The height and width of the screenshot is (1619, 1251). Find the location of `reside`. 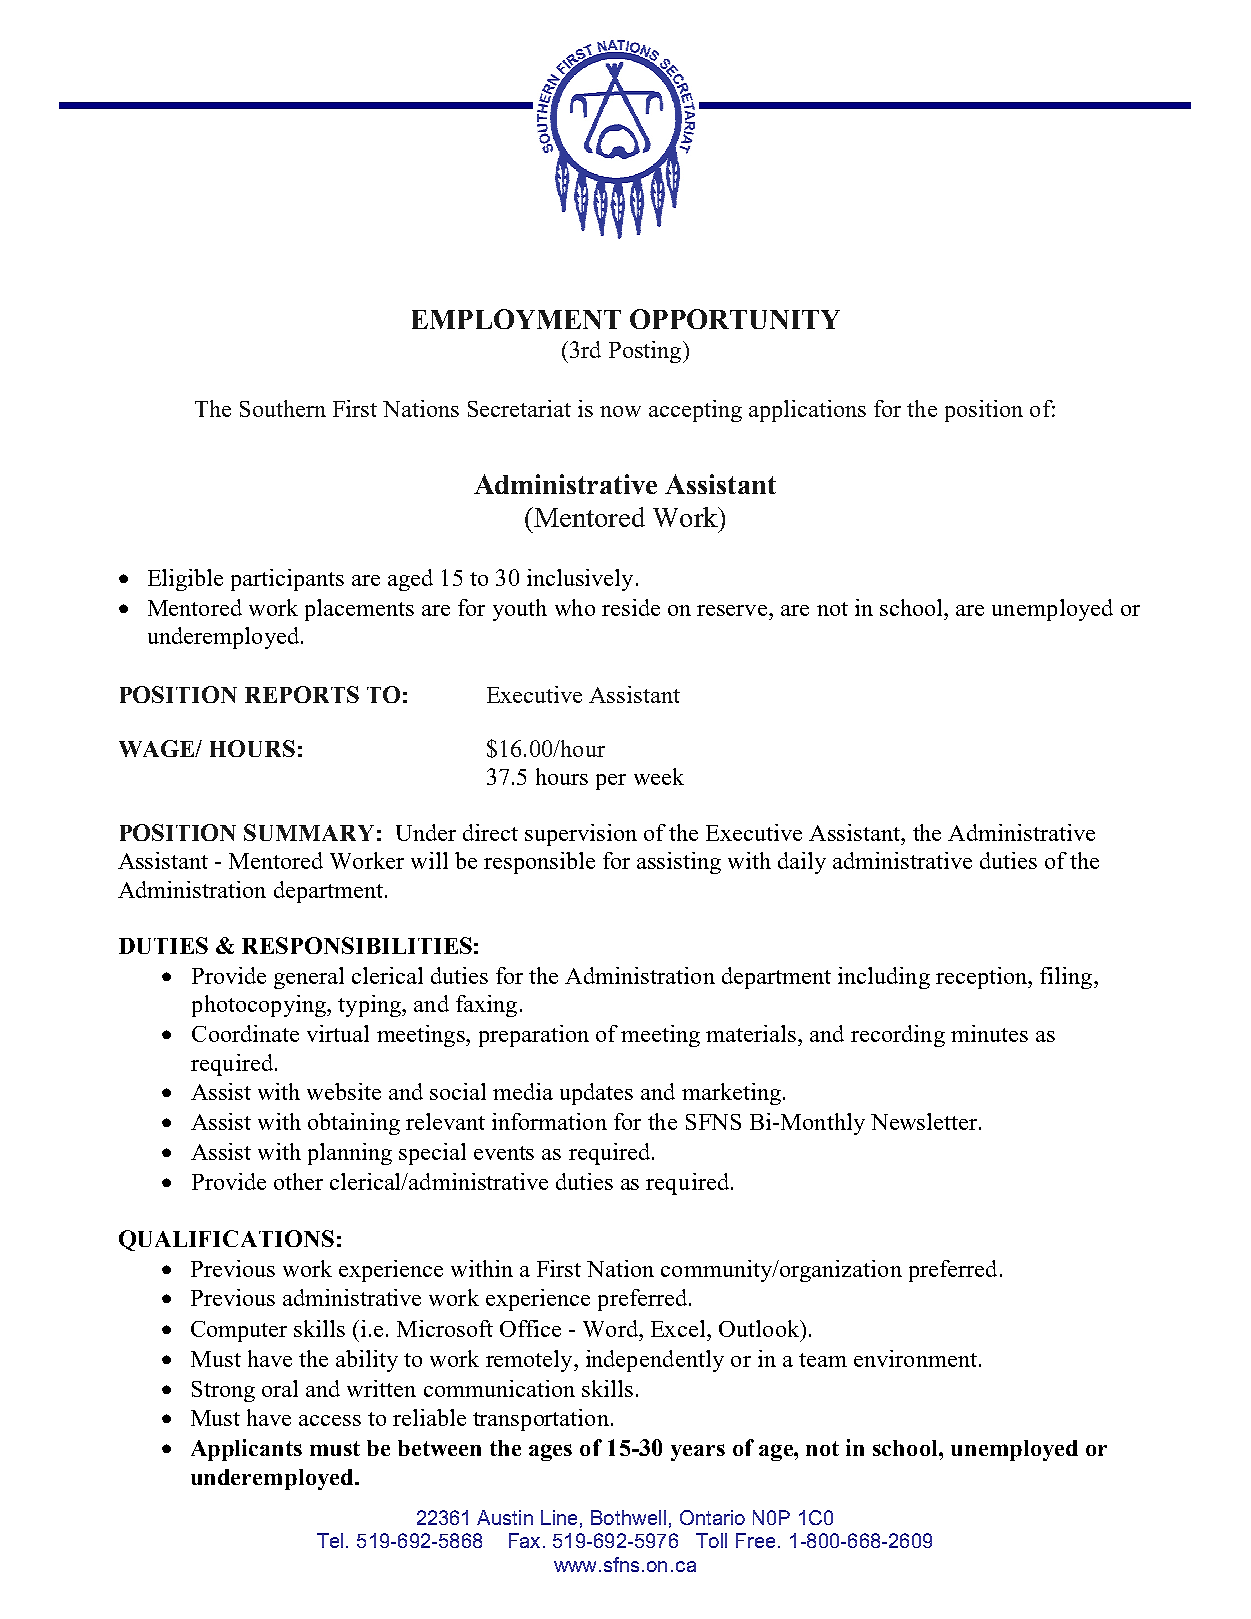

reside is located at coordinates (631, 607).
